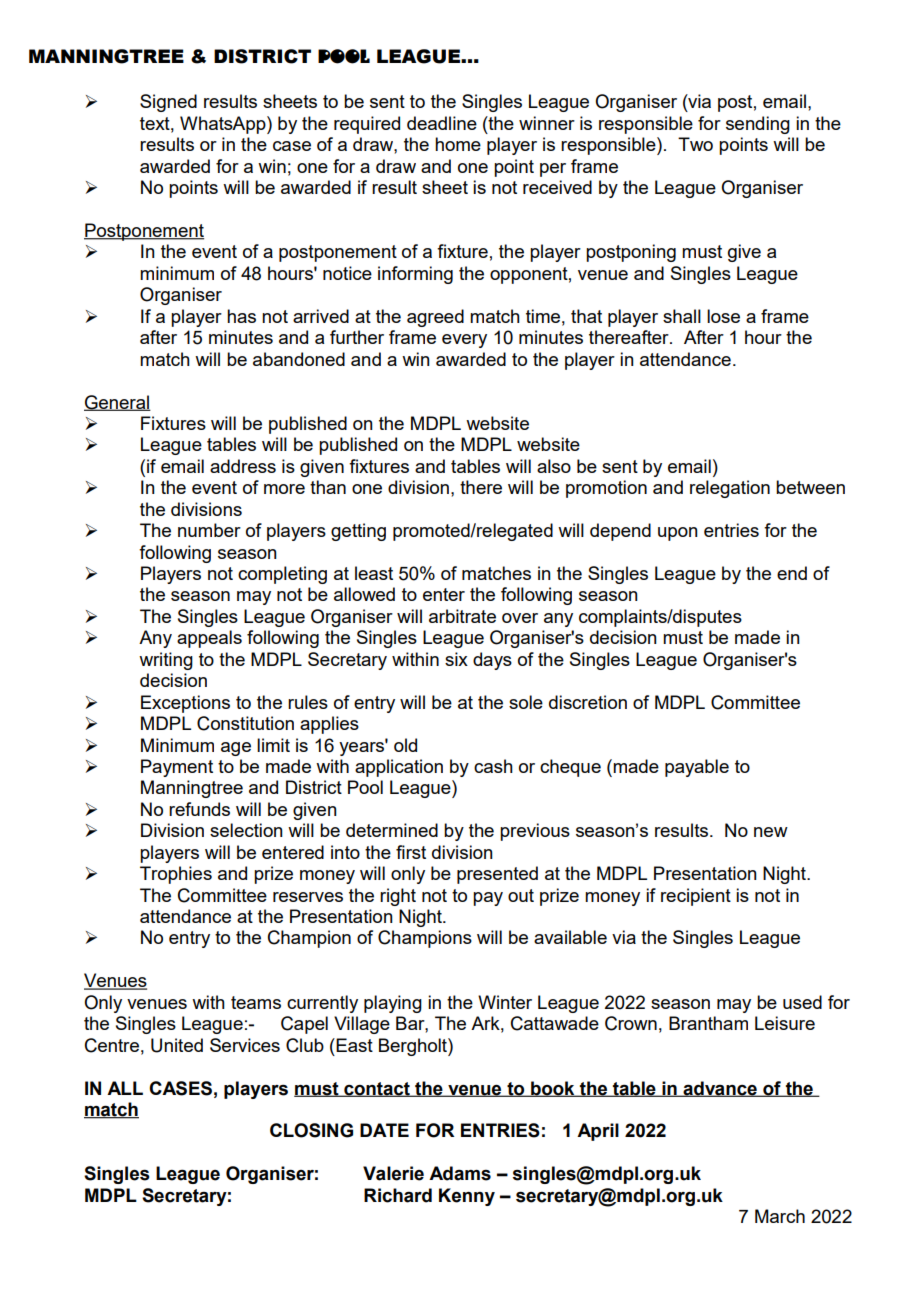 The image size is (924, 1308). Describe the element at coordinates (168, 103) in the screenshot. I see `Signed` at that location.
